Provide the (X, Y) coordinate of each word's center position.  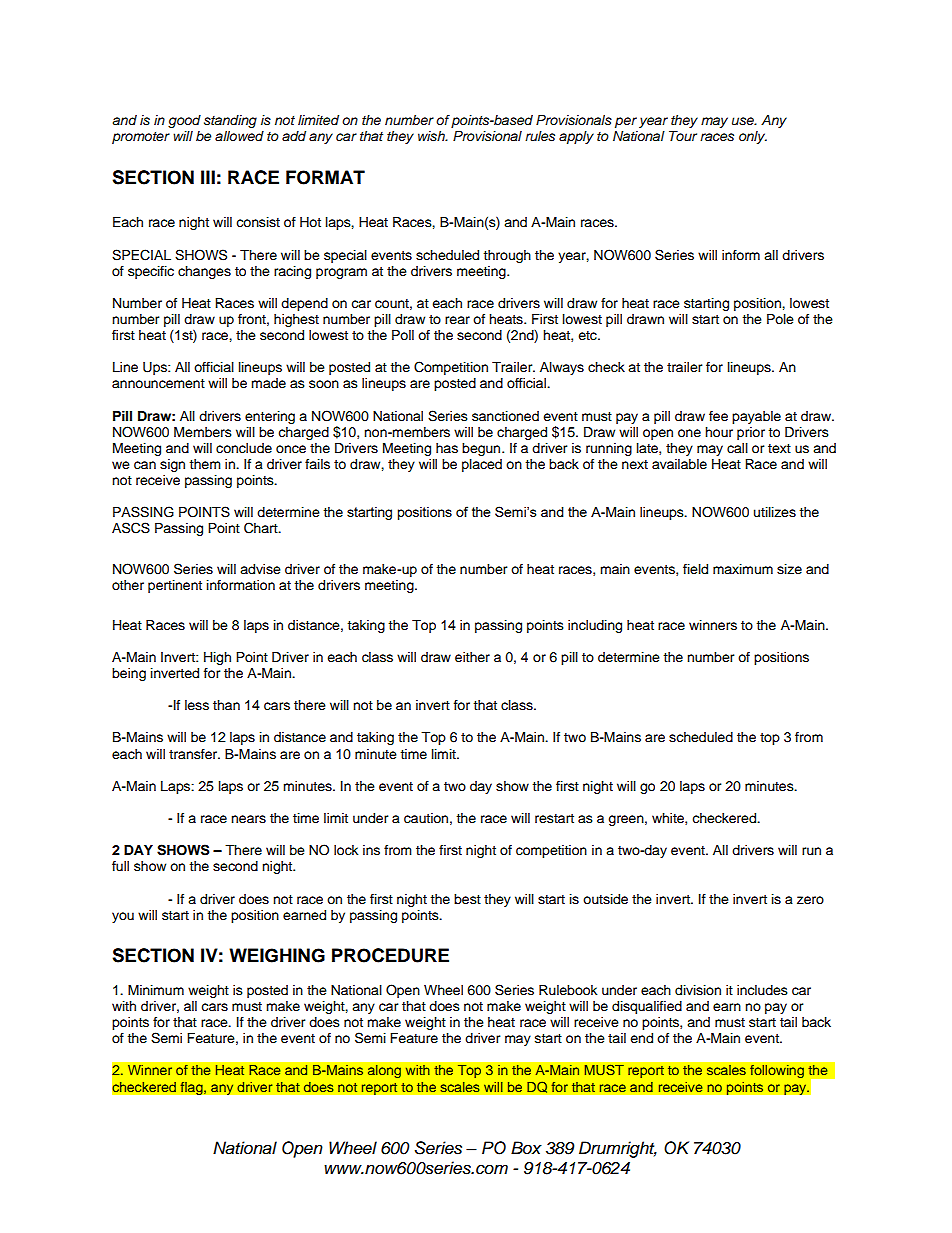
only (753, 137)
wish (432, 136)
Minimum (156, 990)
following (777, 1071)
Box (526, 1147)
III (208, 177)
